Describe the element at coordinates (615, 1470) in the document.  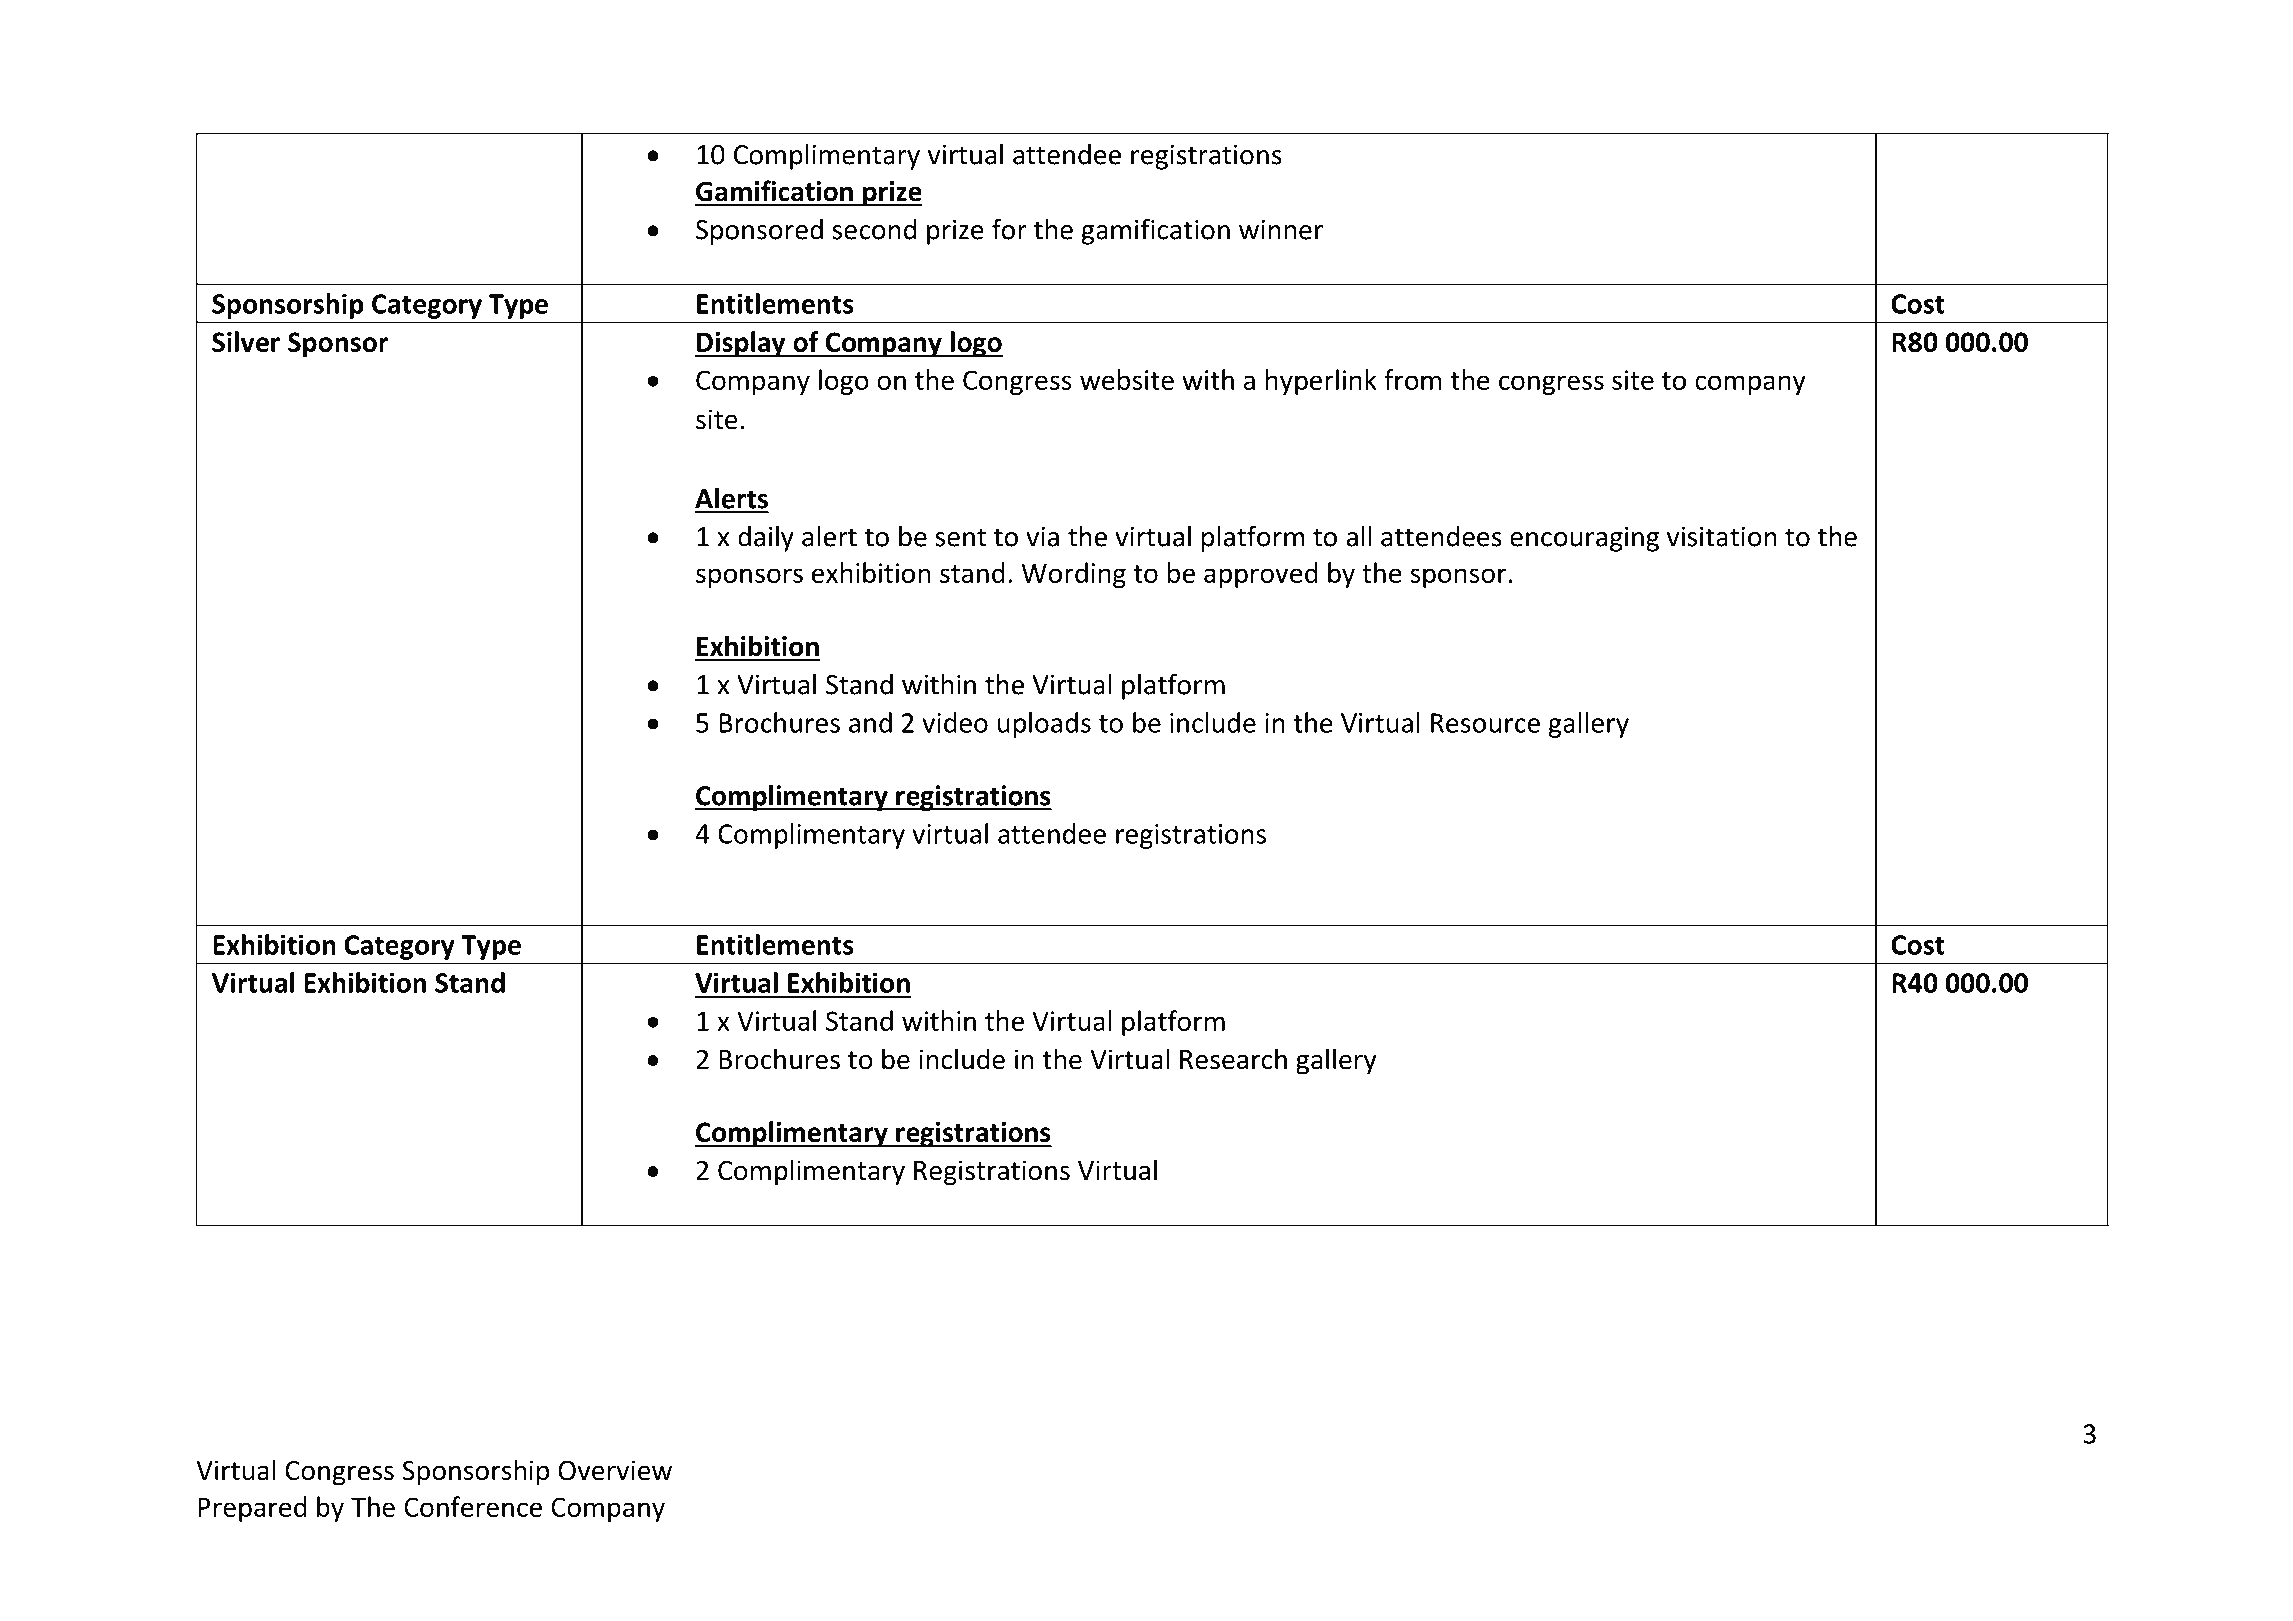
I see `Overview` at that location.
